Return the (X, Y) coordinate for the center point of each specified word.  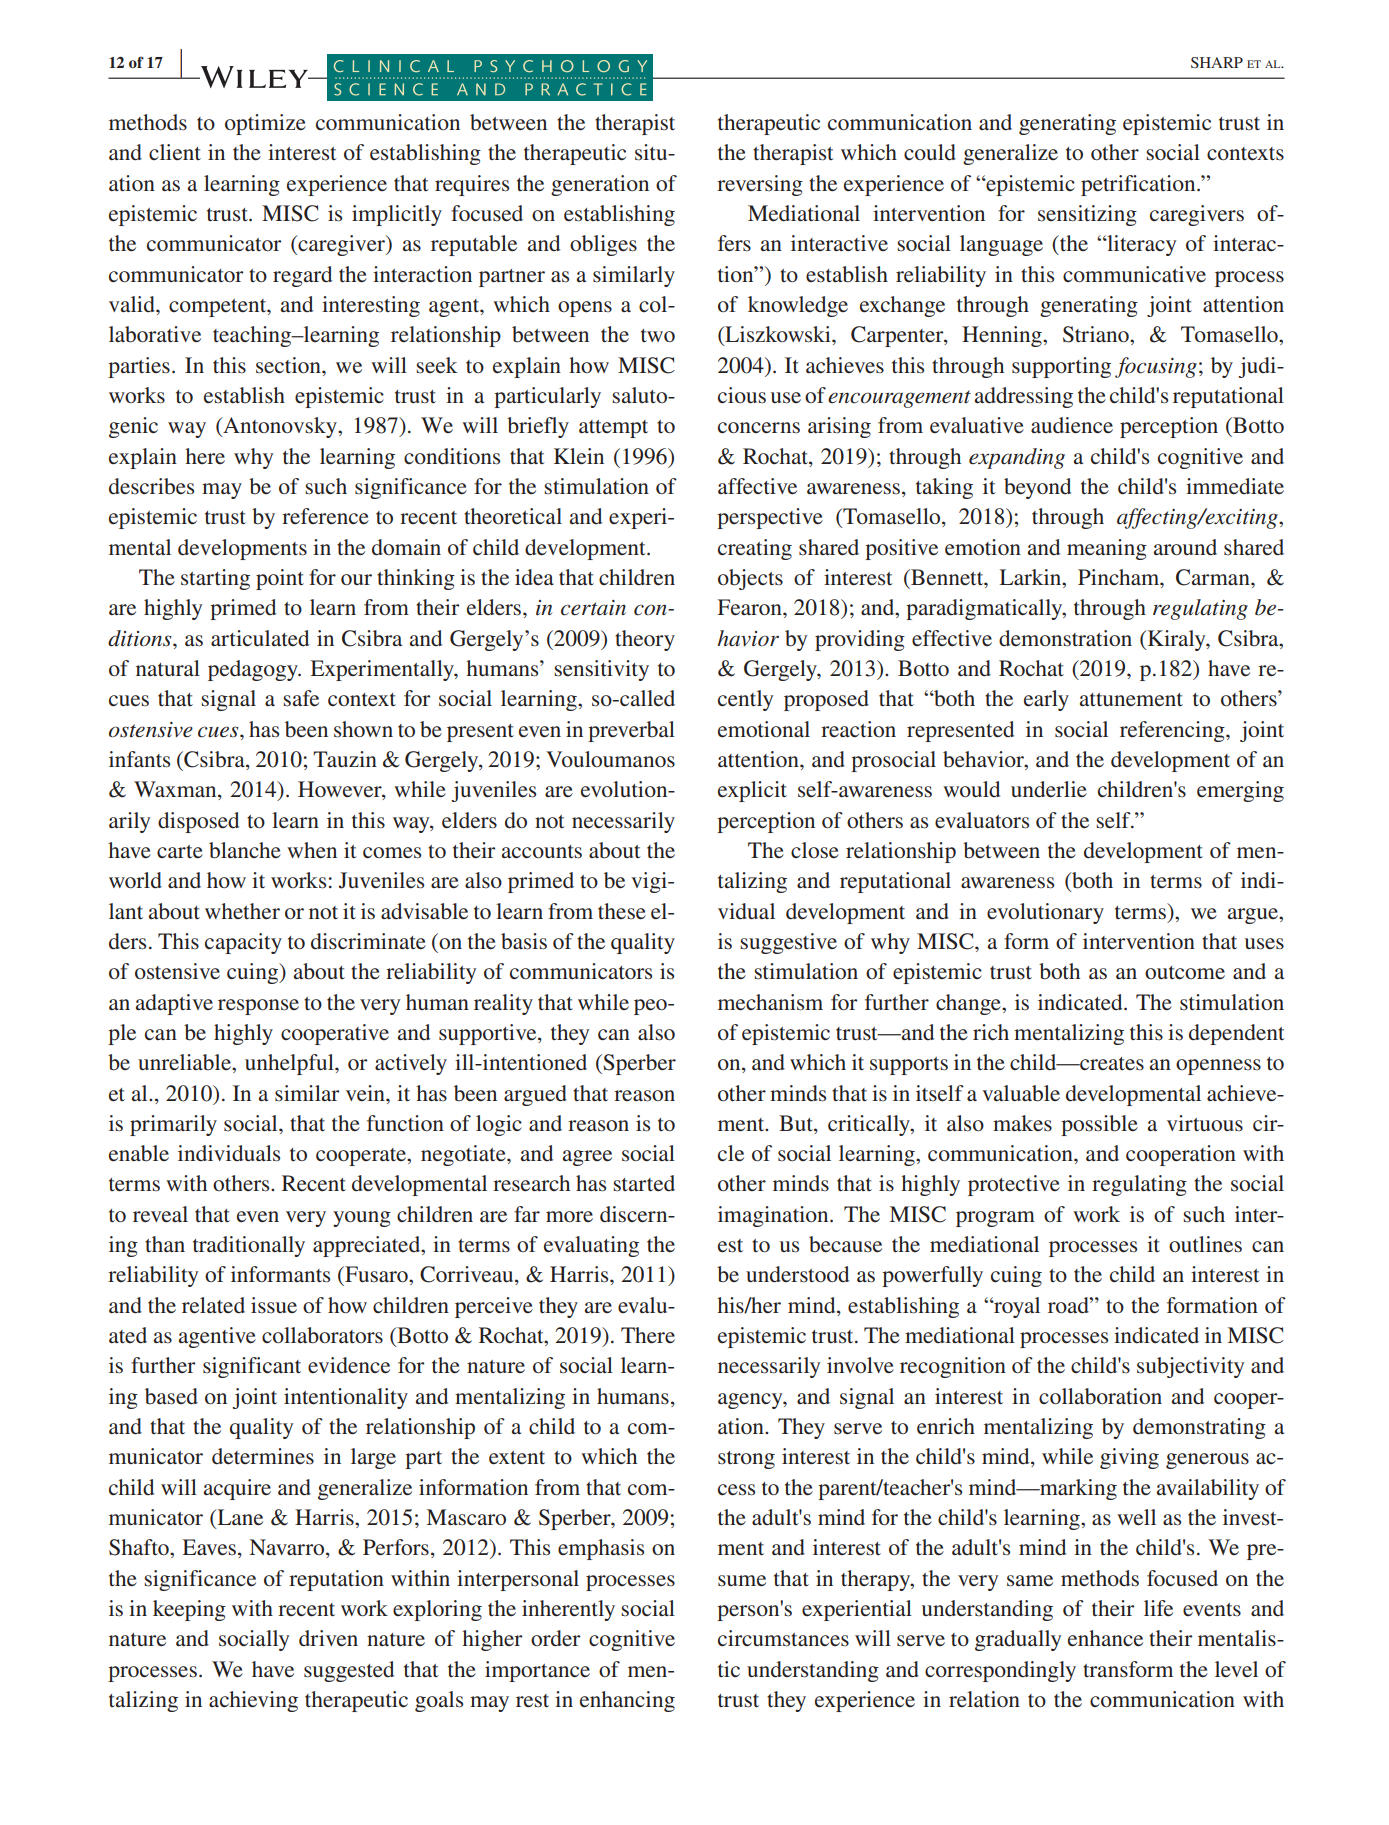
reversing (760, 185)
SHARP (1217, 62)
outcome (1185, 973)
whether (242, 911)
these (622, 911)
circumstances (783, 1638)
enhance (1105, 1638)
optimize (265, 124)
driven (328, 1638)
